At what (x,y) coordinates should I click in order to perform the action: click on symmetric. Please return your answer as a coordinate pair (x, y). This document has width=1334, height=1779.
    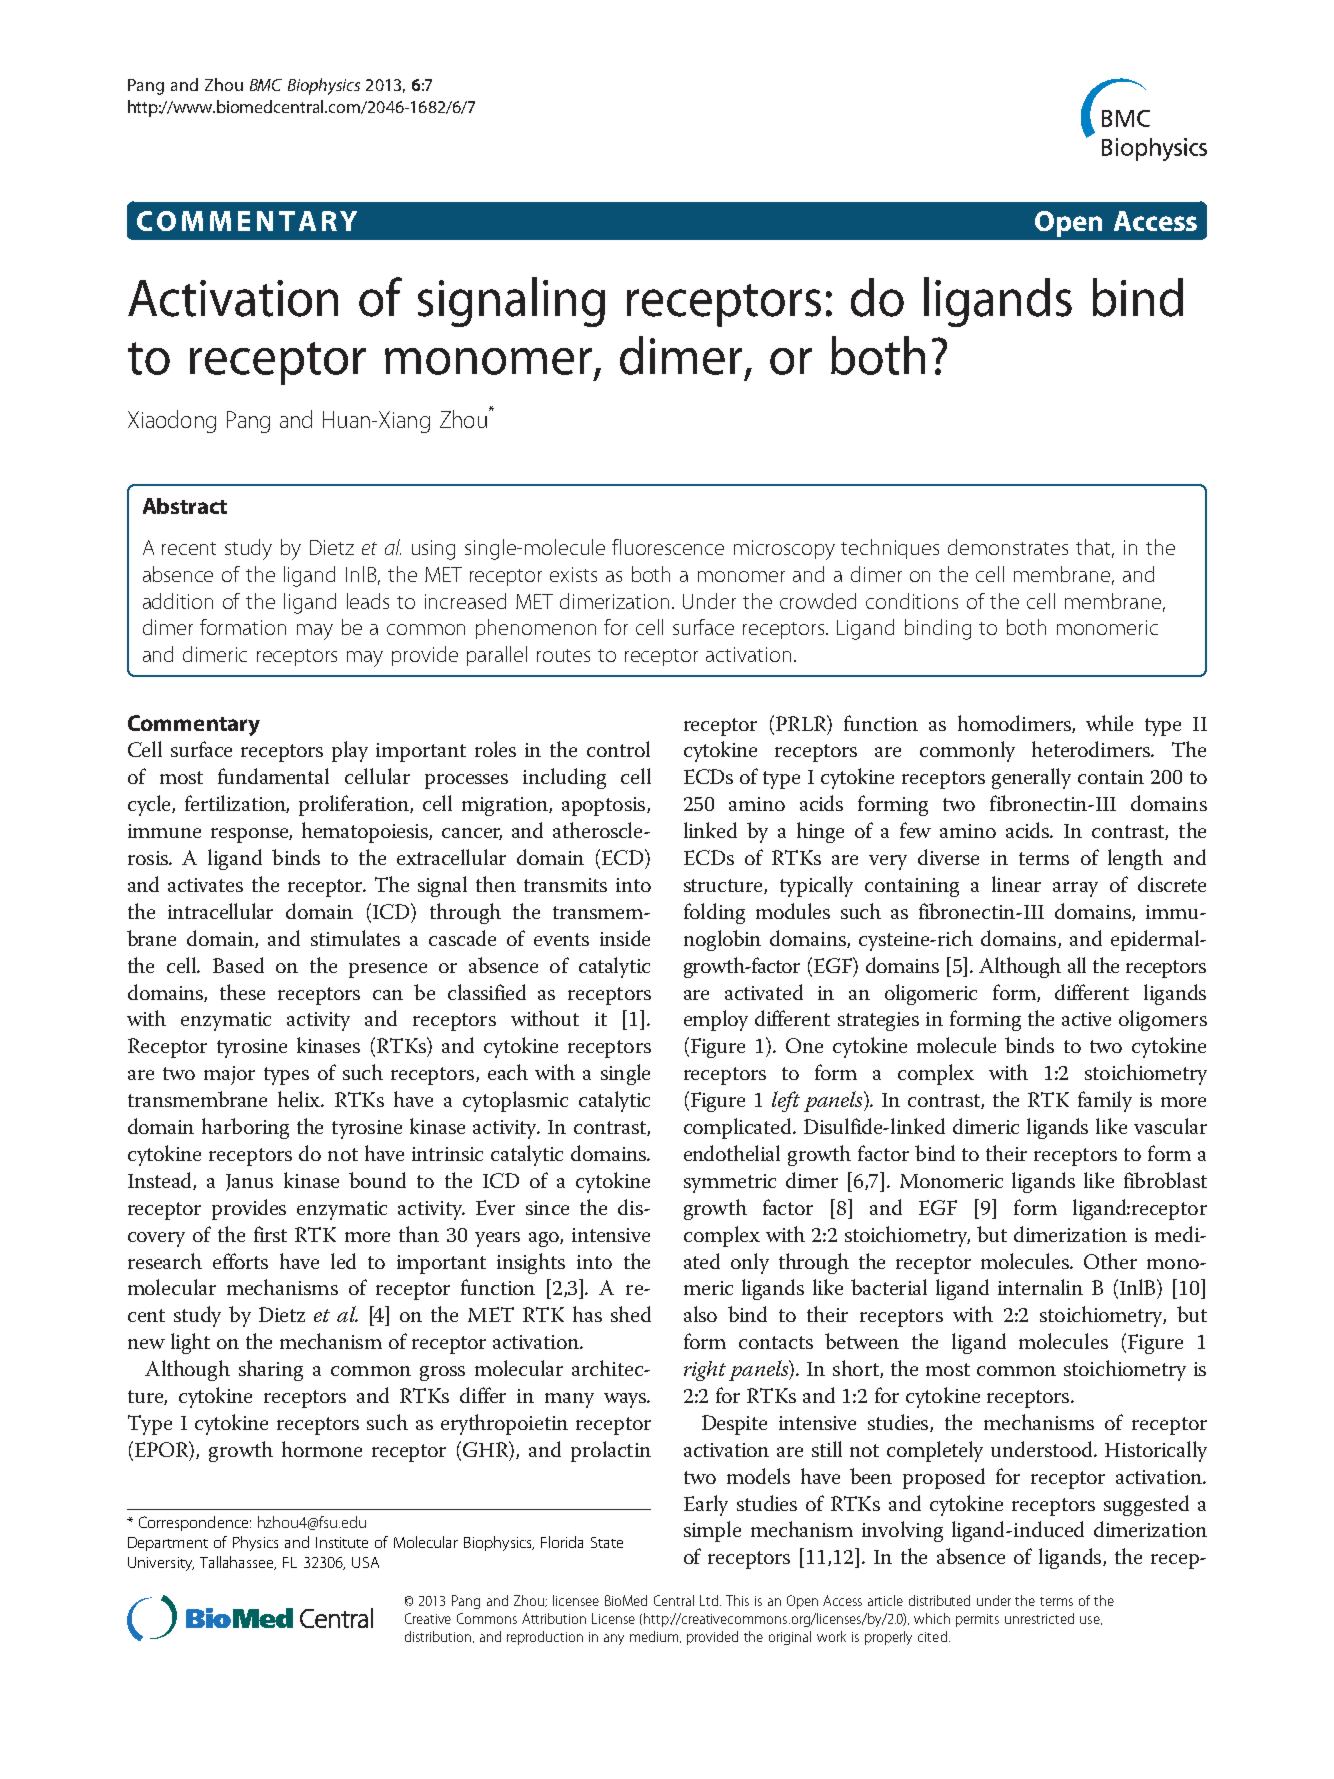
    Looking at the image, I should click on (730, 1183).
